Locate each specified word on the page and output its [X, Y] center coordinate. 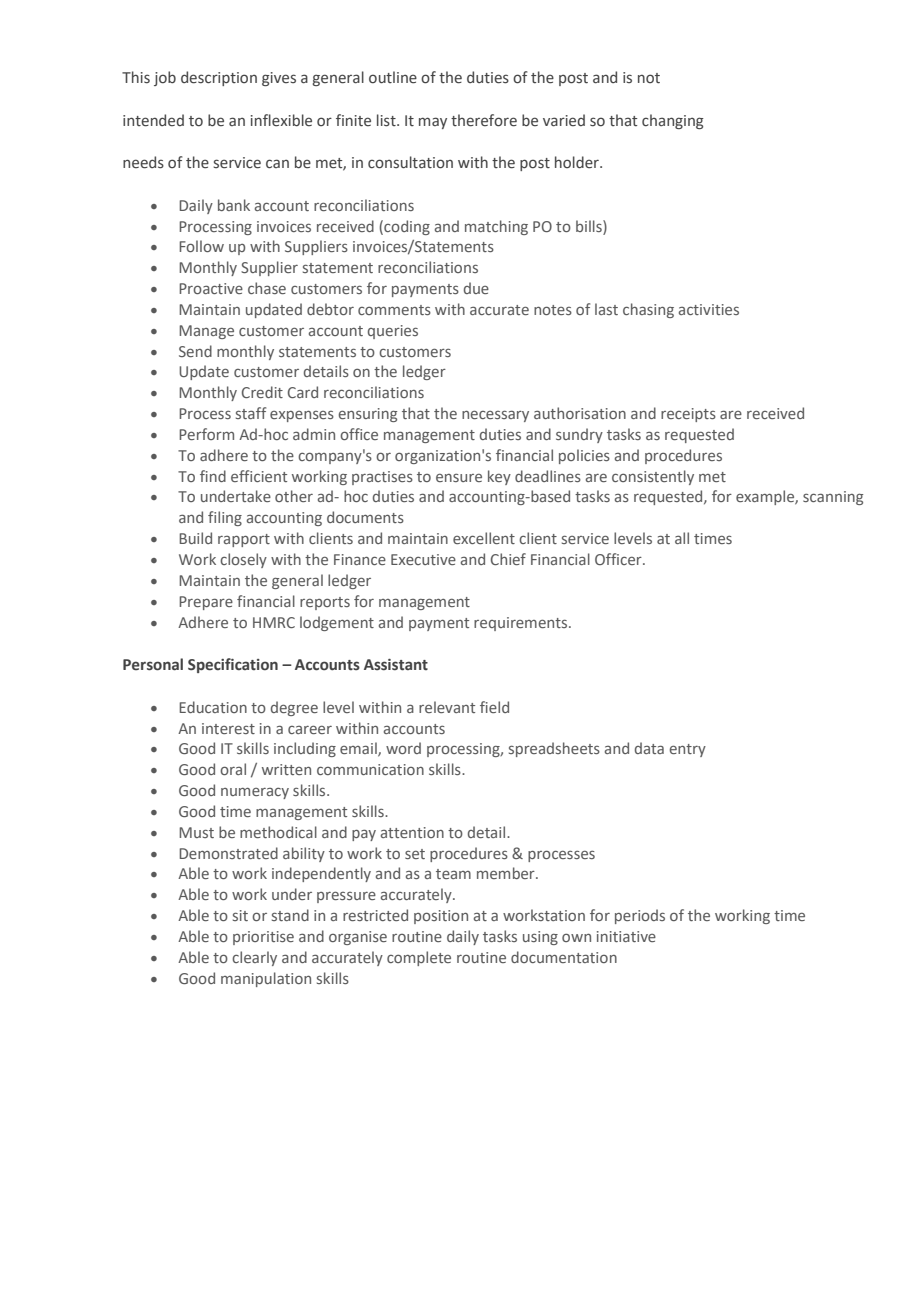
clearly [254, 958]
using [540, 938]
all [682, 538]
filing [225, 518]
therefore [484, 120]
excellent [484, 538]
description [219, 78]
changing [673, 121]
